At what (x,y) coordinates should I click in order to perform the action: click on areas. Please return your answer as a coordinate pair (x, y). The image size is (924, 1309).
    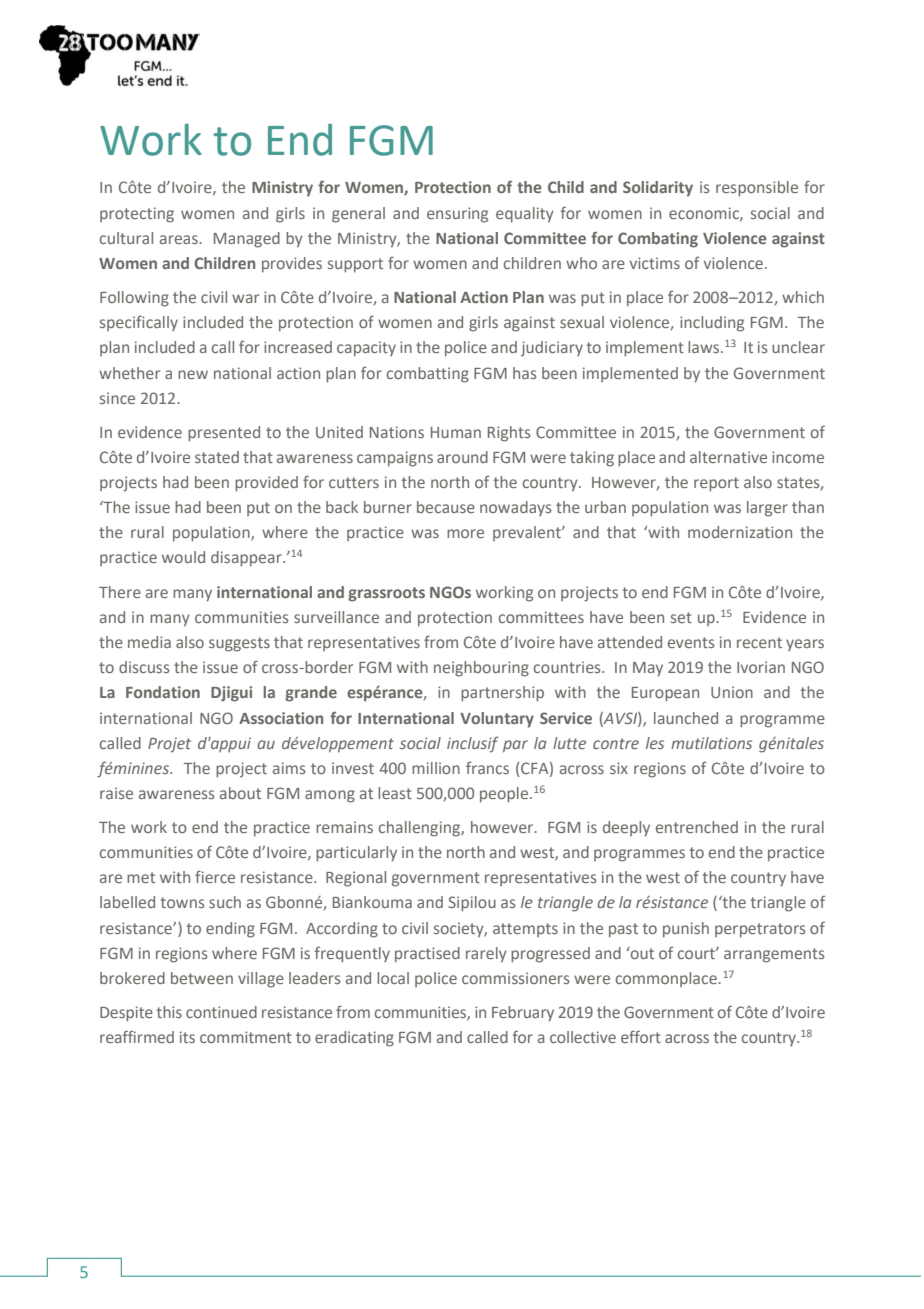
    Looking at the image, I should click on (179, 239).
